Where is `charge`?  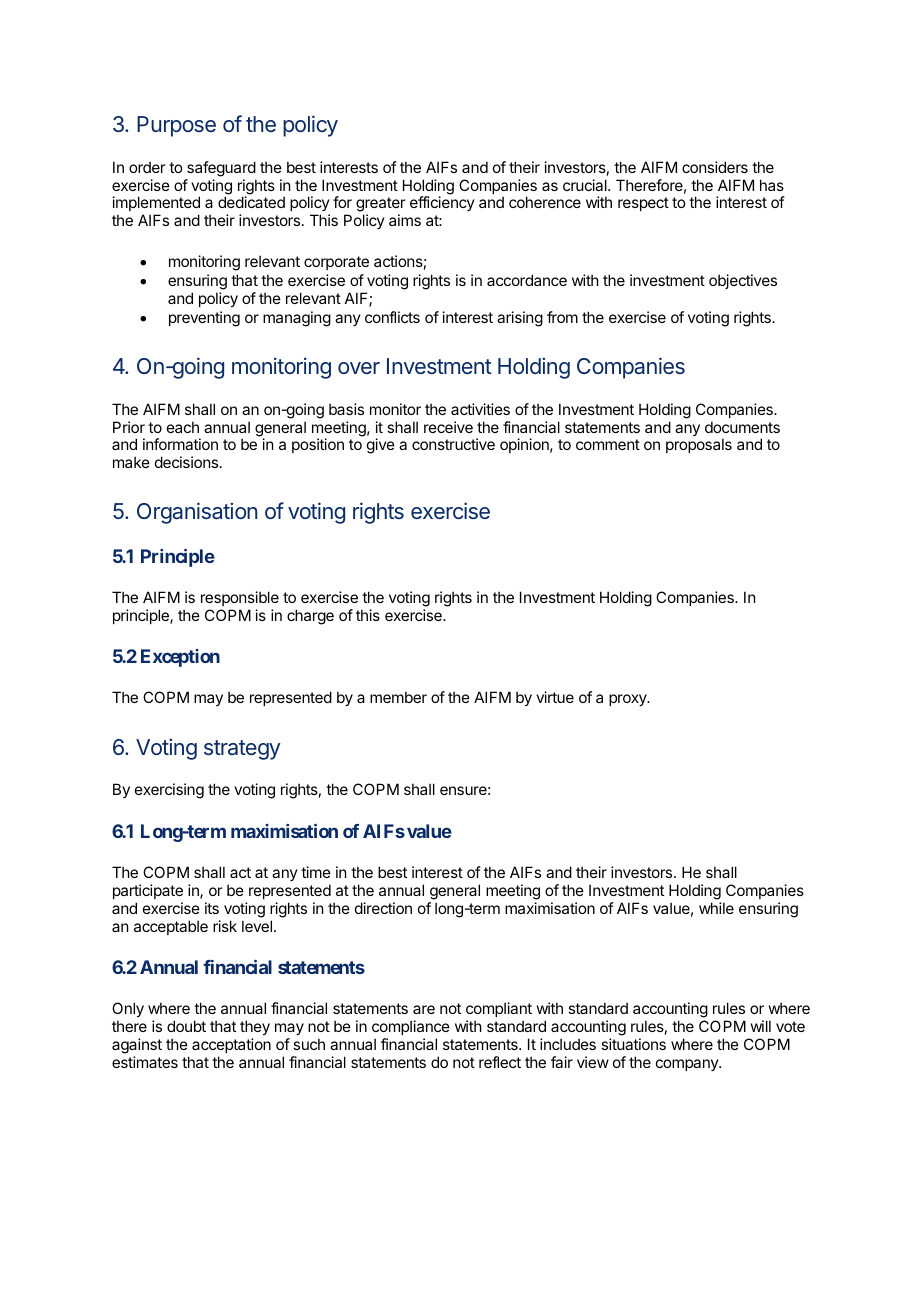
charge is located at coordinates (310, 617).
